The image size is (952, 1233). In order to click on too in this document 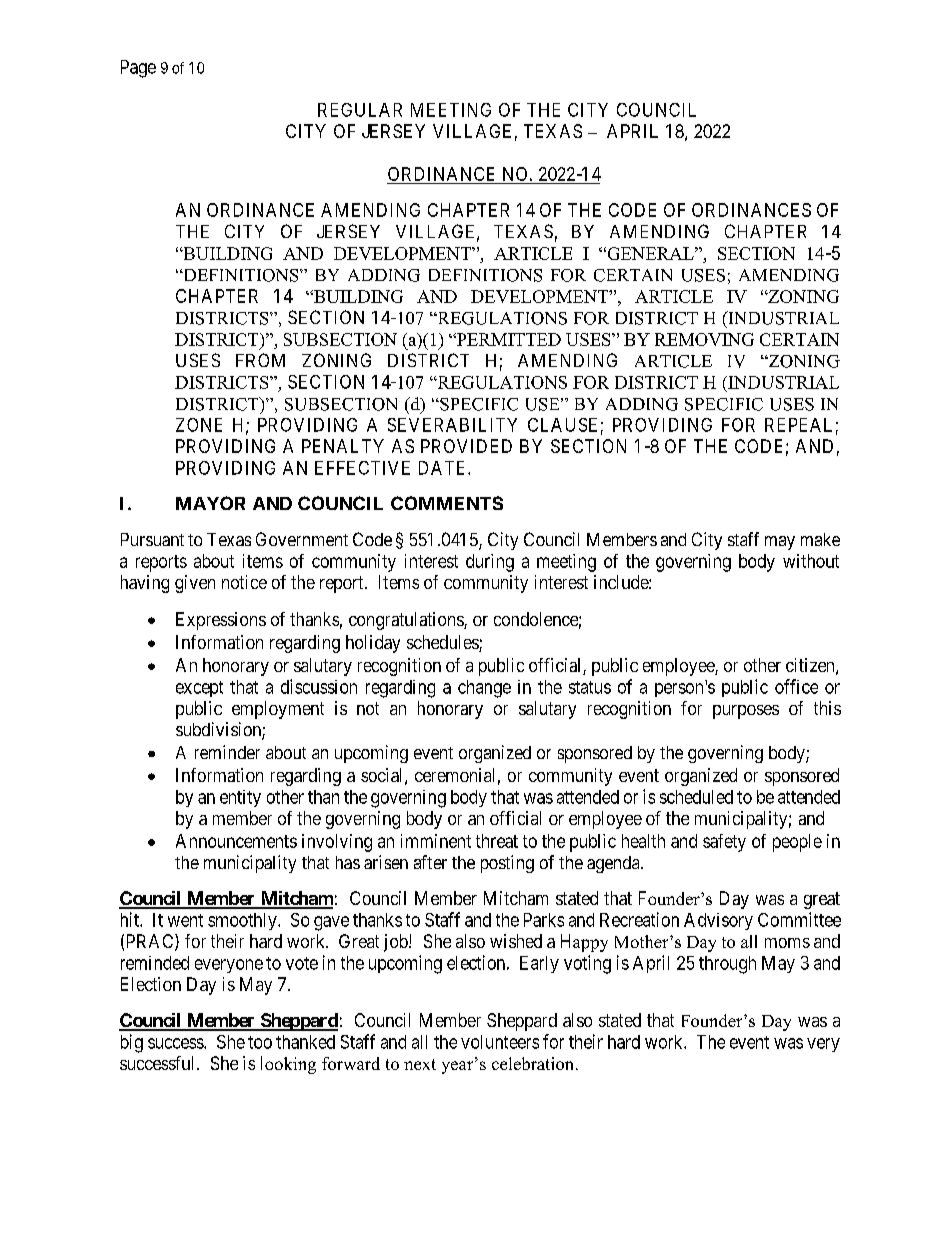, I will do `click(260, 1042)`.
